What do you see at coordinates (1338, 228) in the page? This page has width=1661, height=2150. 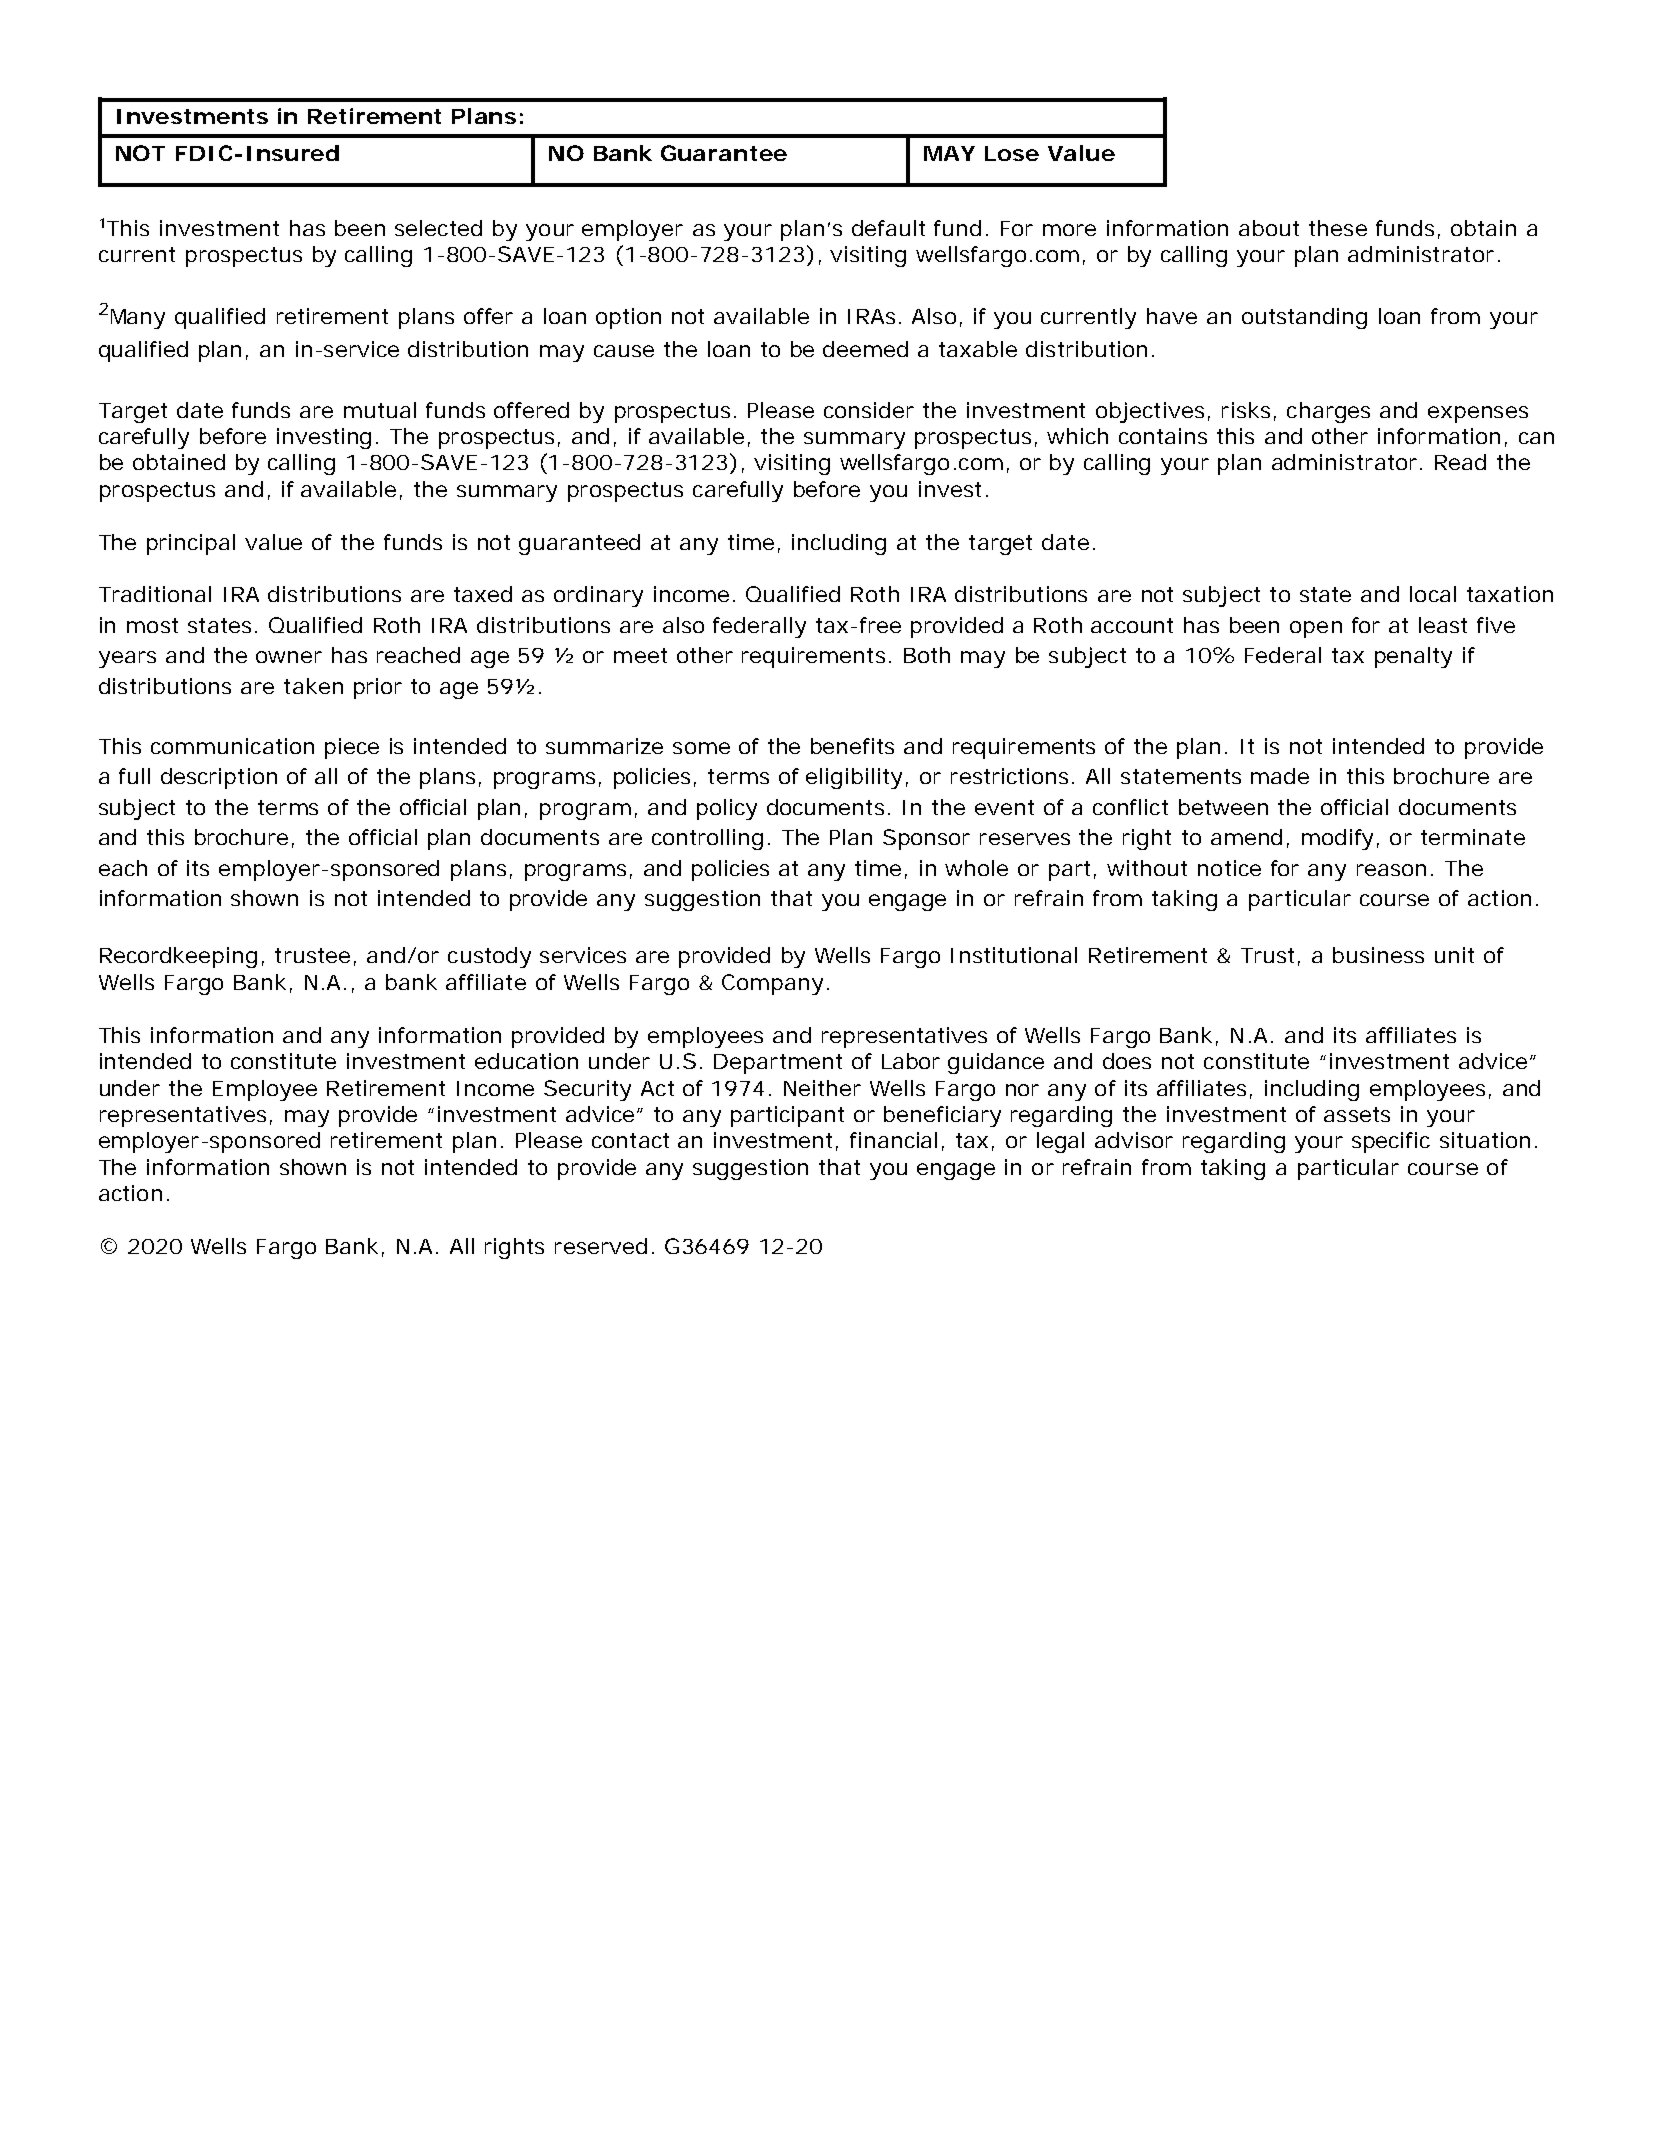 I see `these` at bounding box center [1338, 228].
